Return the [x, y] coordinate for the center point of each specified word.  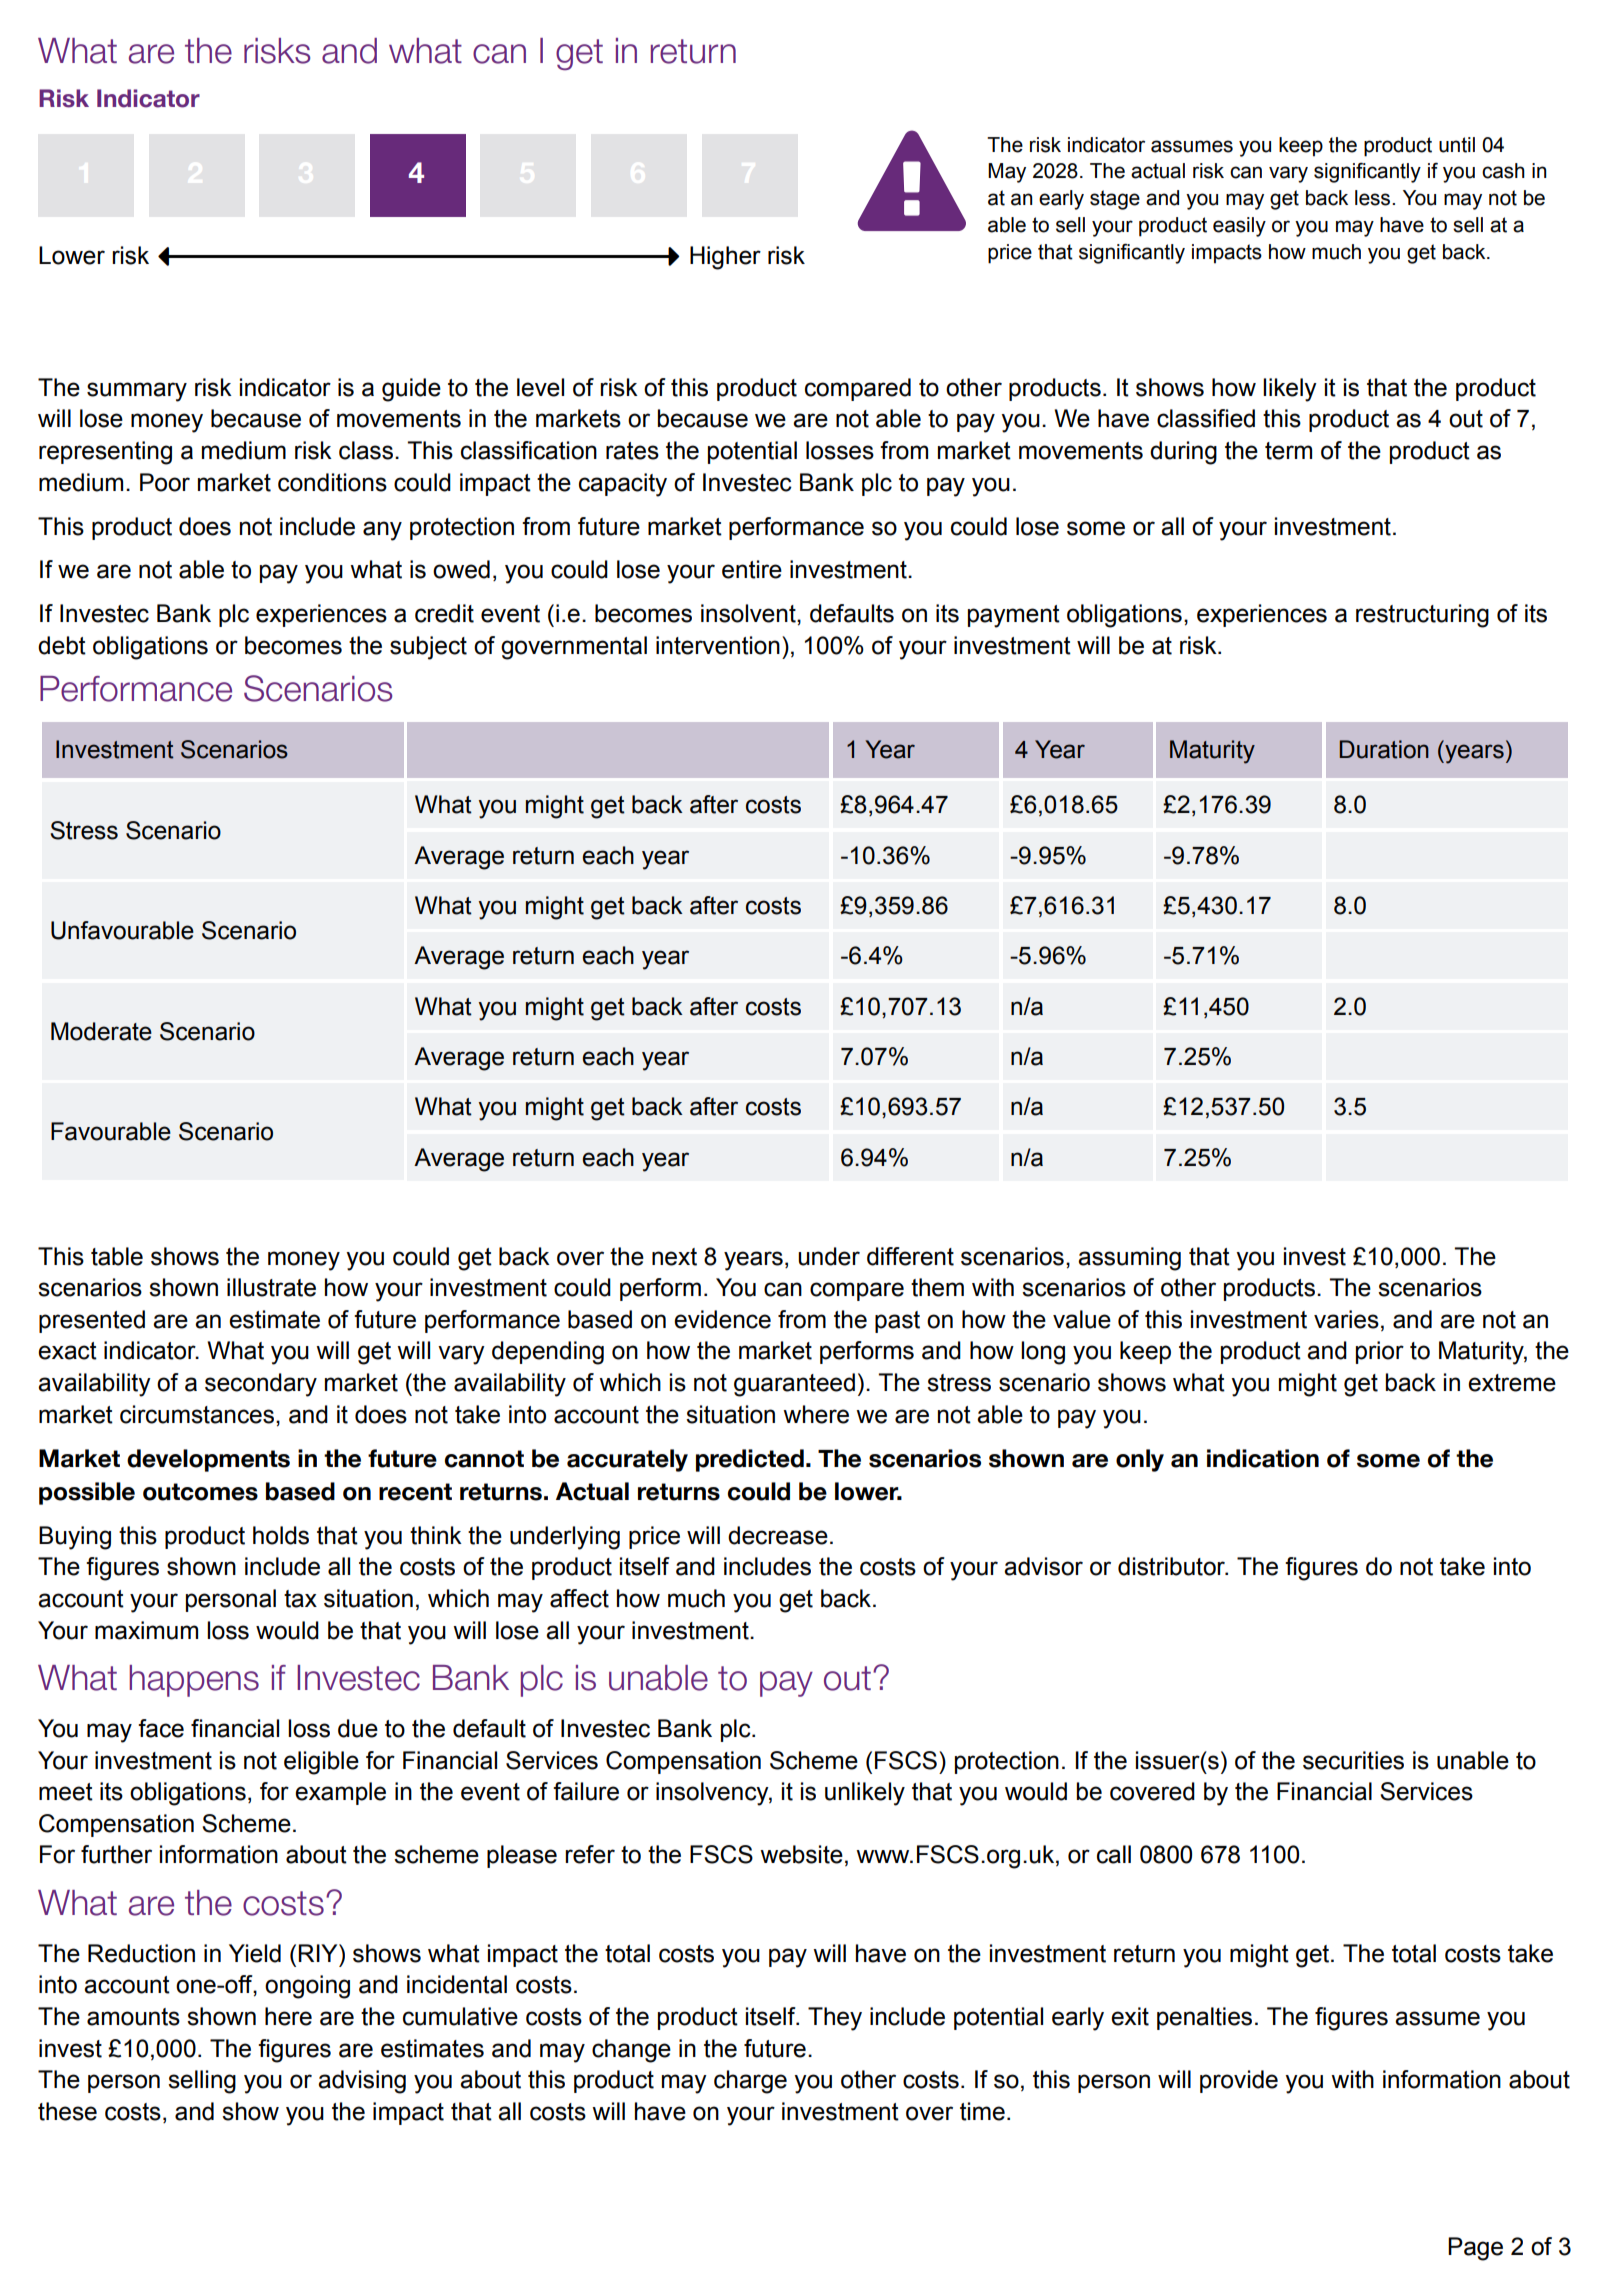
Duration [1384, 749]
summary [137, 392]
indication [1263, 1458]
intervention [718, 645]
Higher [725, 258]
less [1374, 198]
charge [750, 2082]
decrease [778, 1535]
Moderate [101, 1031]
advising [362, 2082]
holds [281, 1535]
